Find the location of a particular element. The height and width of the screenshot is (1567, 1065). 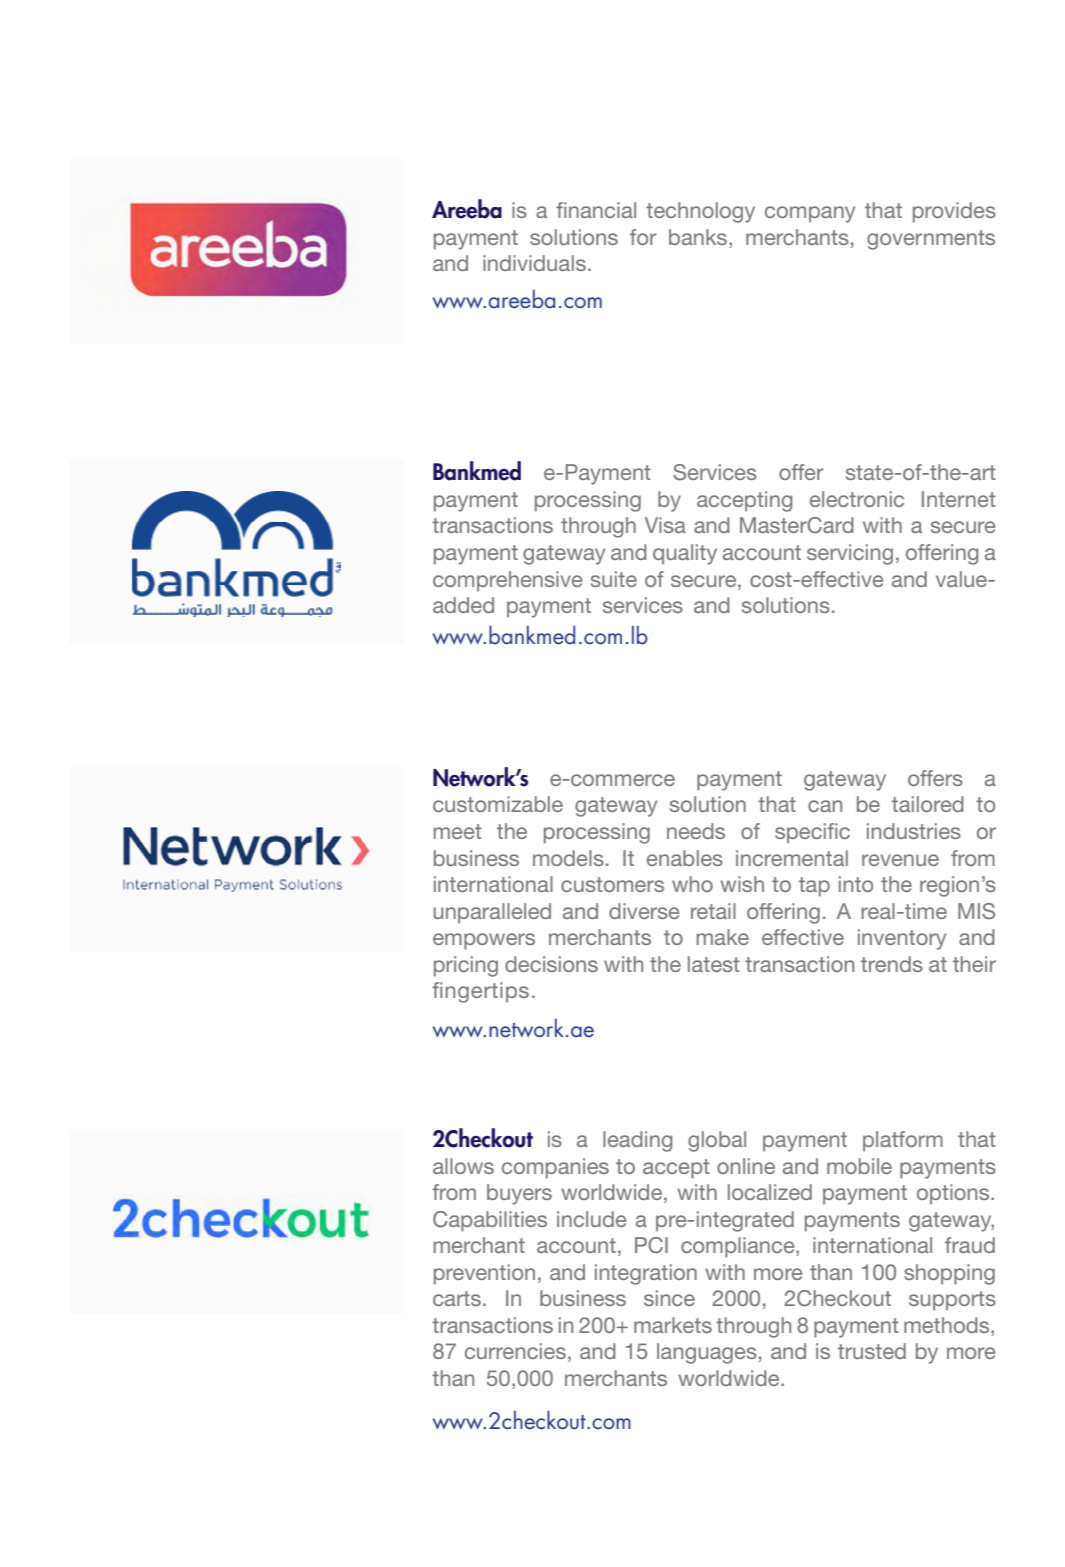

governments is located at coordinates (931, 240).
